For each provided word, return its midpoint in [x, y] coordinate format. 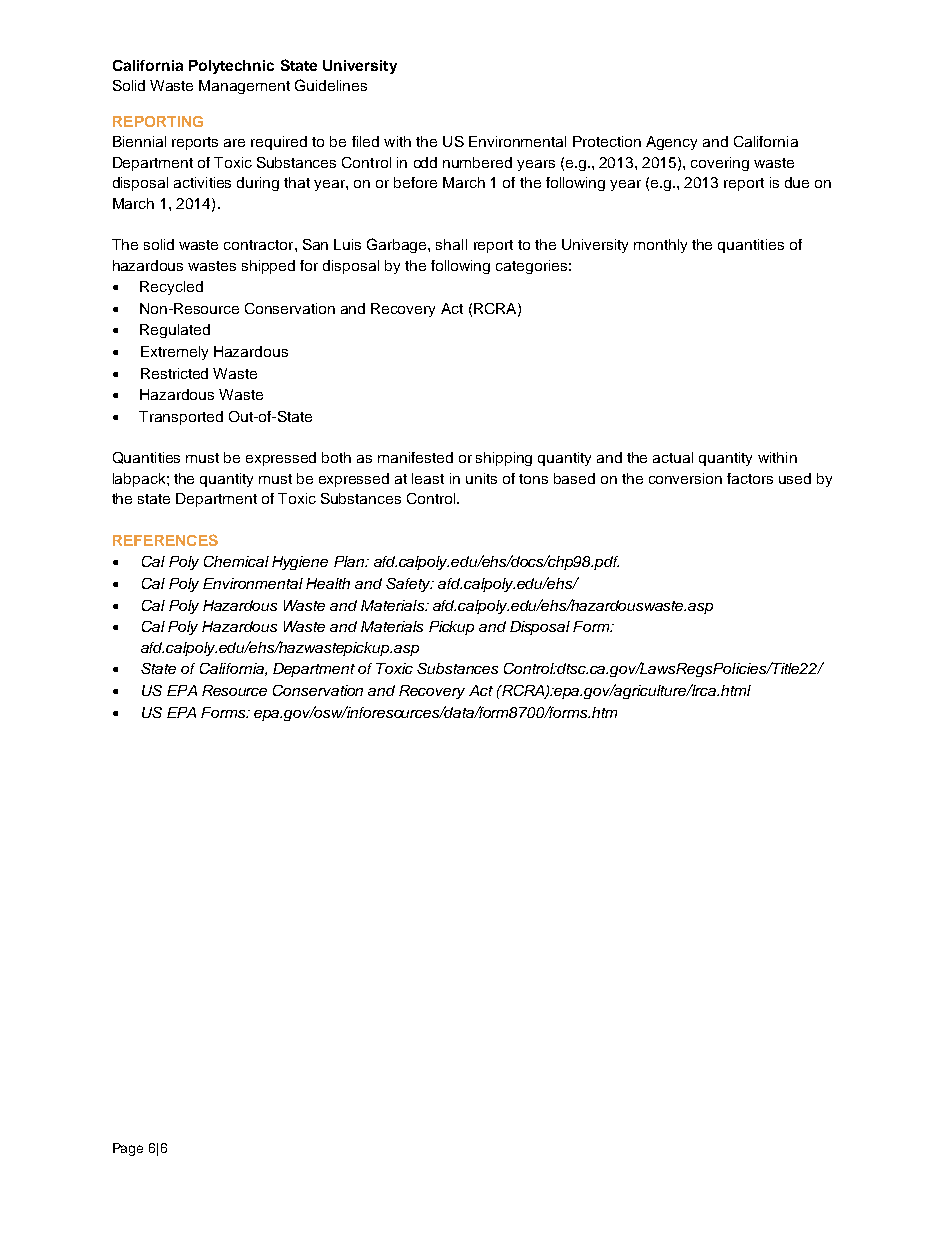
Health [328, 583]
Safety [409, 585]
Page [128, 1149]
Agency [671, 143]
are [234, 143]
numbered [477, 162]
